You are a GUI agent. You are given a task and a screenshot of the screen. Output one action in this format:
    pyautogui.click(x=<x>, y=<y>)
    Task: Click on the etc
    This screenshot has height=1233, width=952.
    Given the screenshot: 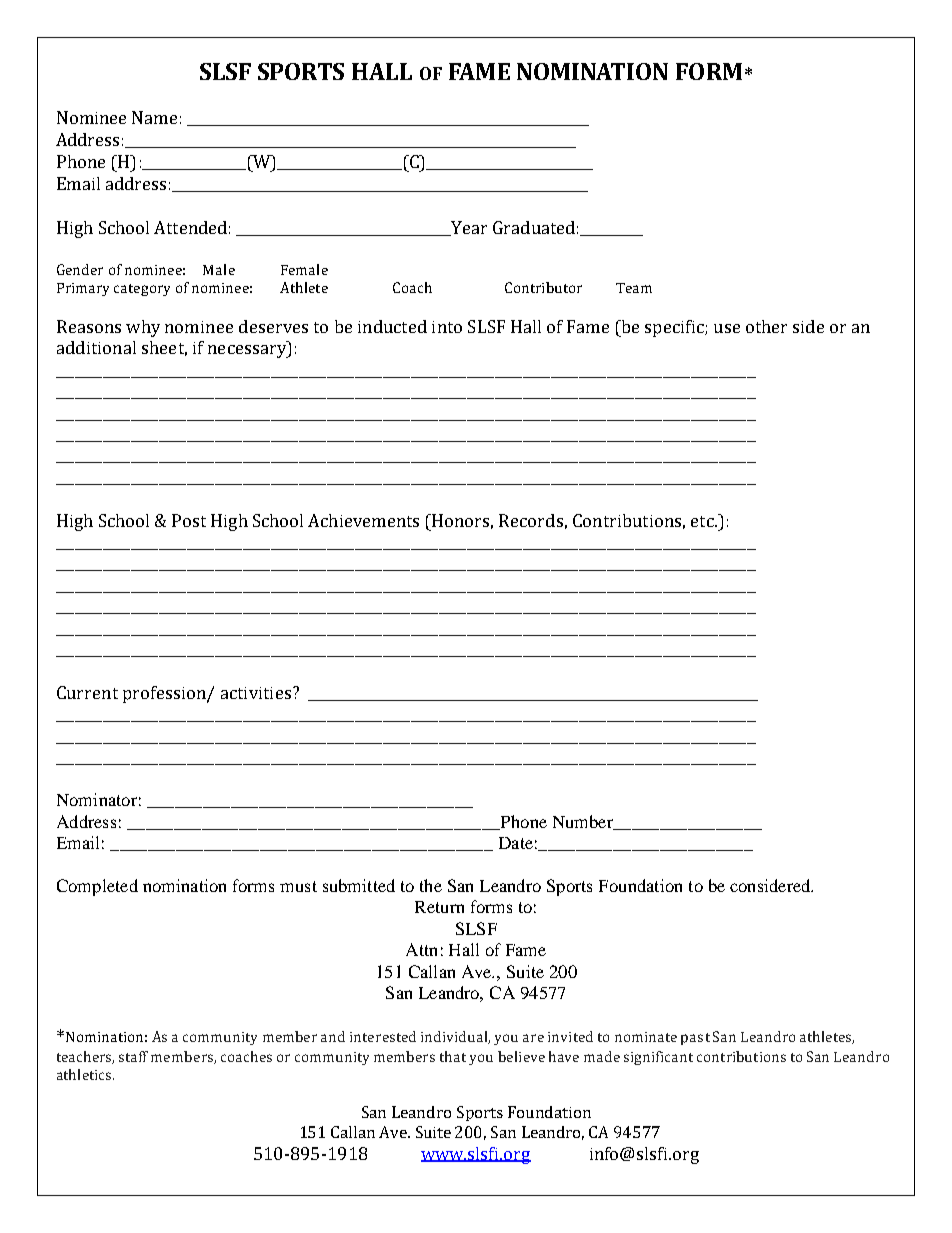 What is the action you would take?
    pyautogui.click(x=703, y=521)
